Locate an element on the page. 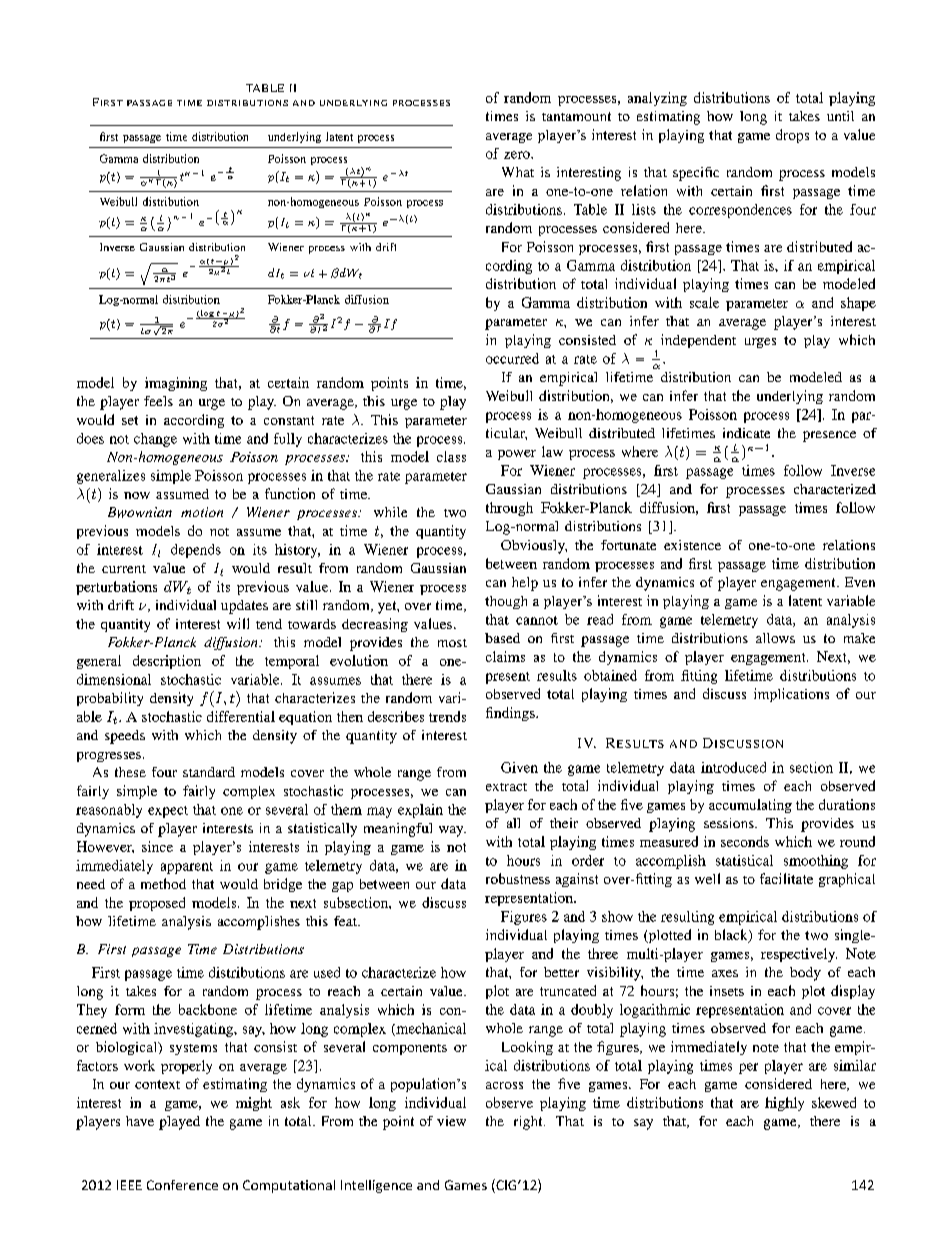 This page has width=952, height=1233. What is located at coordinates (518, 172).
